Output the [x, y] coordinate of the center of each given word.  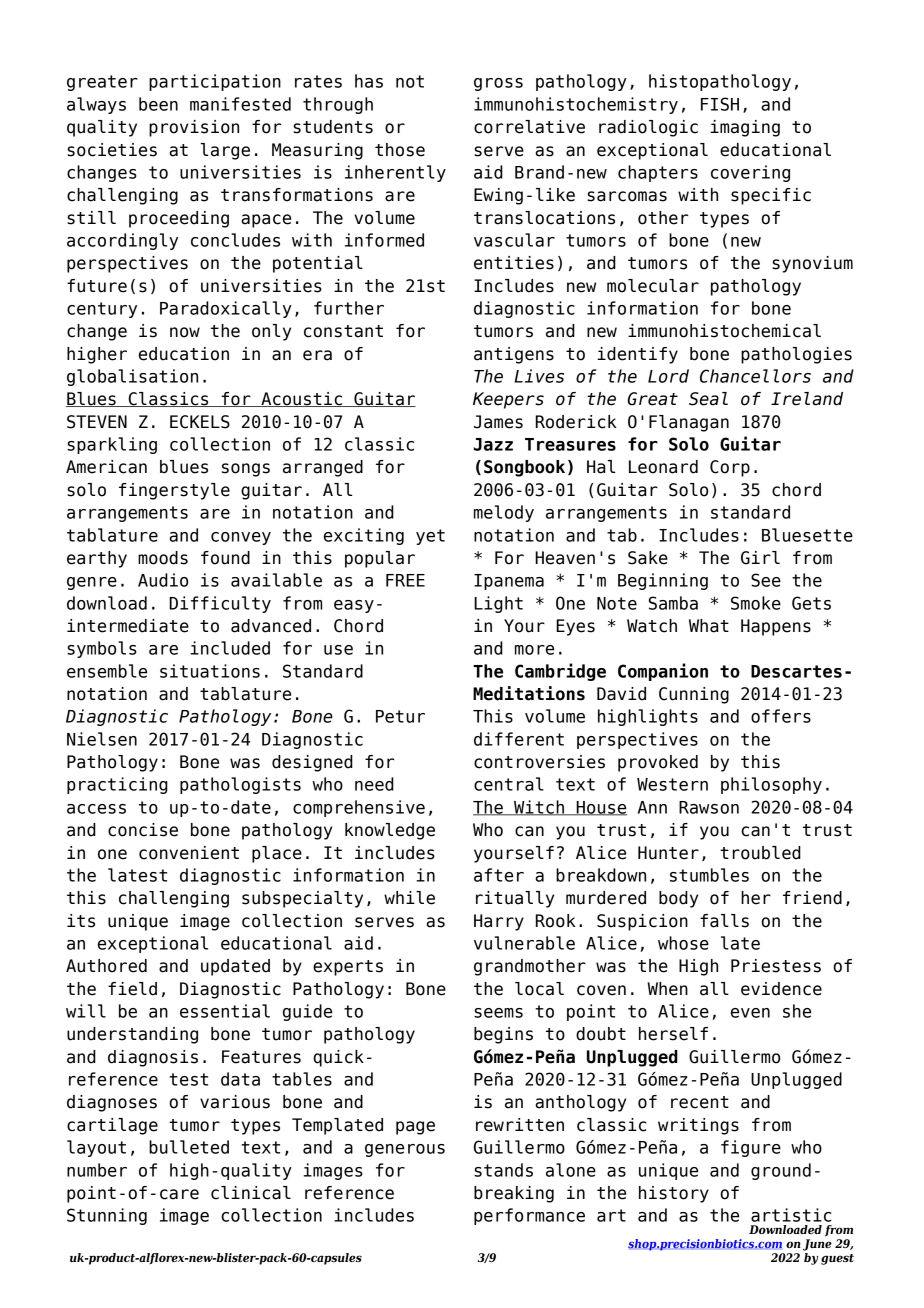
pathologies [796, 355]
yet [430, 537]
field [132, 989]
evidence [781, 989]
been [158, 104]
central [509, 784]
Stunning [107, 1216]
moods [163, 558]
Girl [760, 558]
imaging [745, 128]
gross [498, 84]
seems [498, 1013]
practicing [117, 785]
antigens [514, 355]
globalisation [132, 377]
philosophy [771, 785]
